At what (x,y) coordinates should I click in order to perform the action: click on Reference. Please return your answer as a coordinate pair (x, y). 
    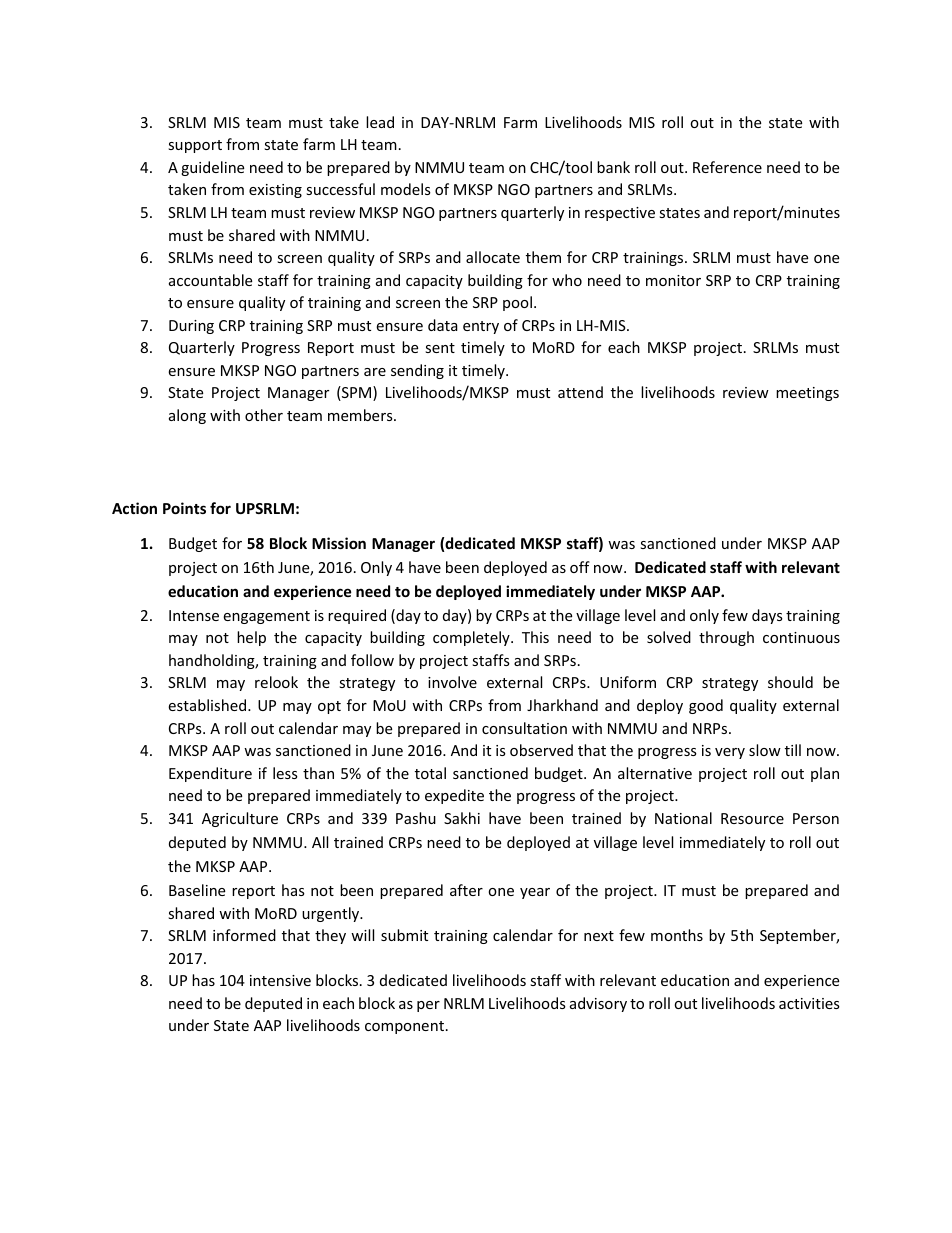
    Looking at the image, I should click on (727, 167).
